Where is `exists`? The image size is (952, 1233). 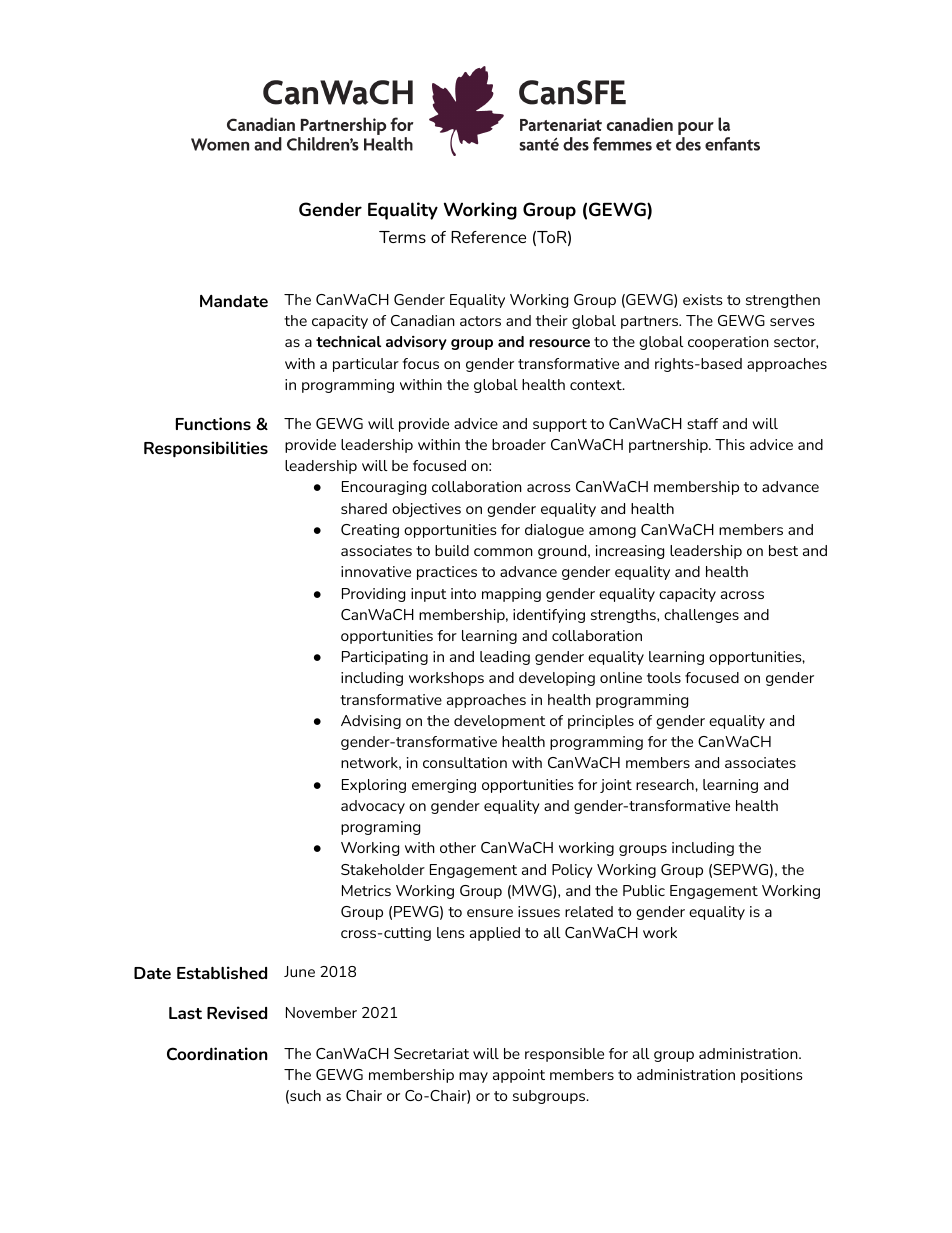 exists is located at coordinates (702, 299).
